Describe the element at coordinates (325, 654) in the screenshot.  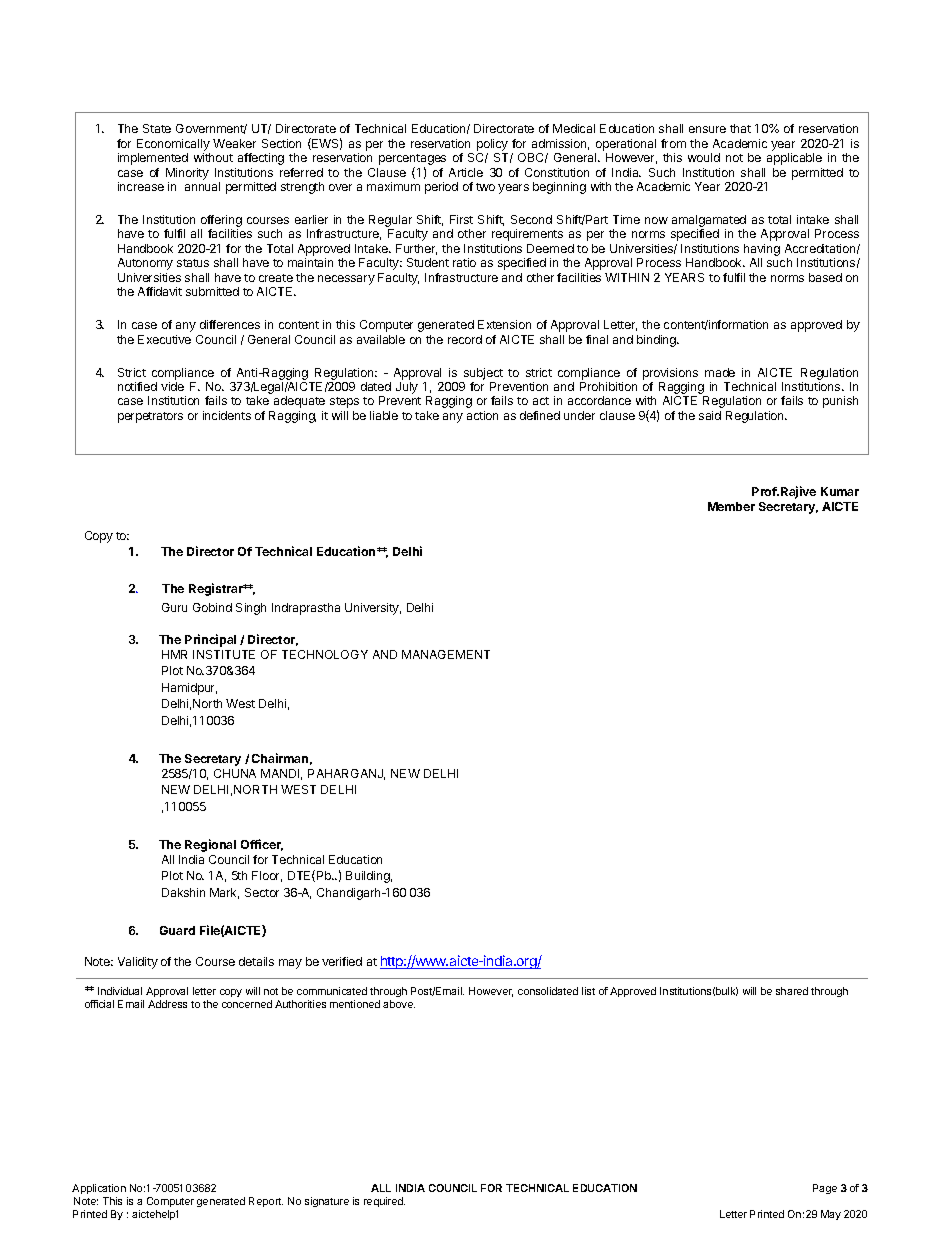
I see `TECHNOLOGY` at that location.
